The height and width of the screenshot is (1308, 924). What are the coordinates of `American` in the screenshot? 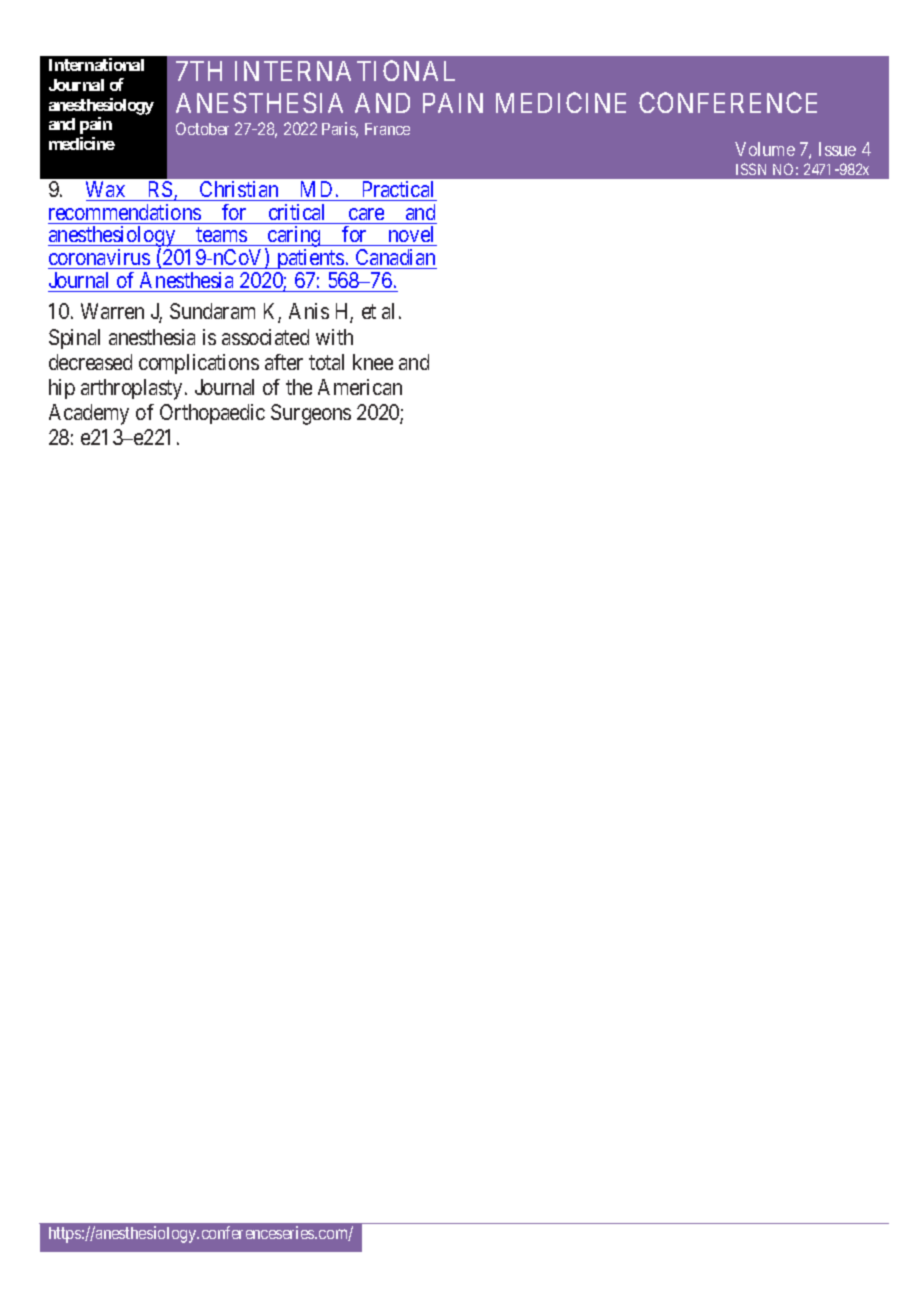 It's located at (360, 387).
